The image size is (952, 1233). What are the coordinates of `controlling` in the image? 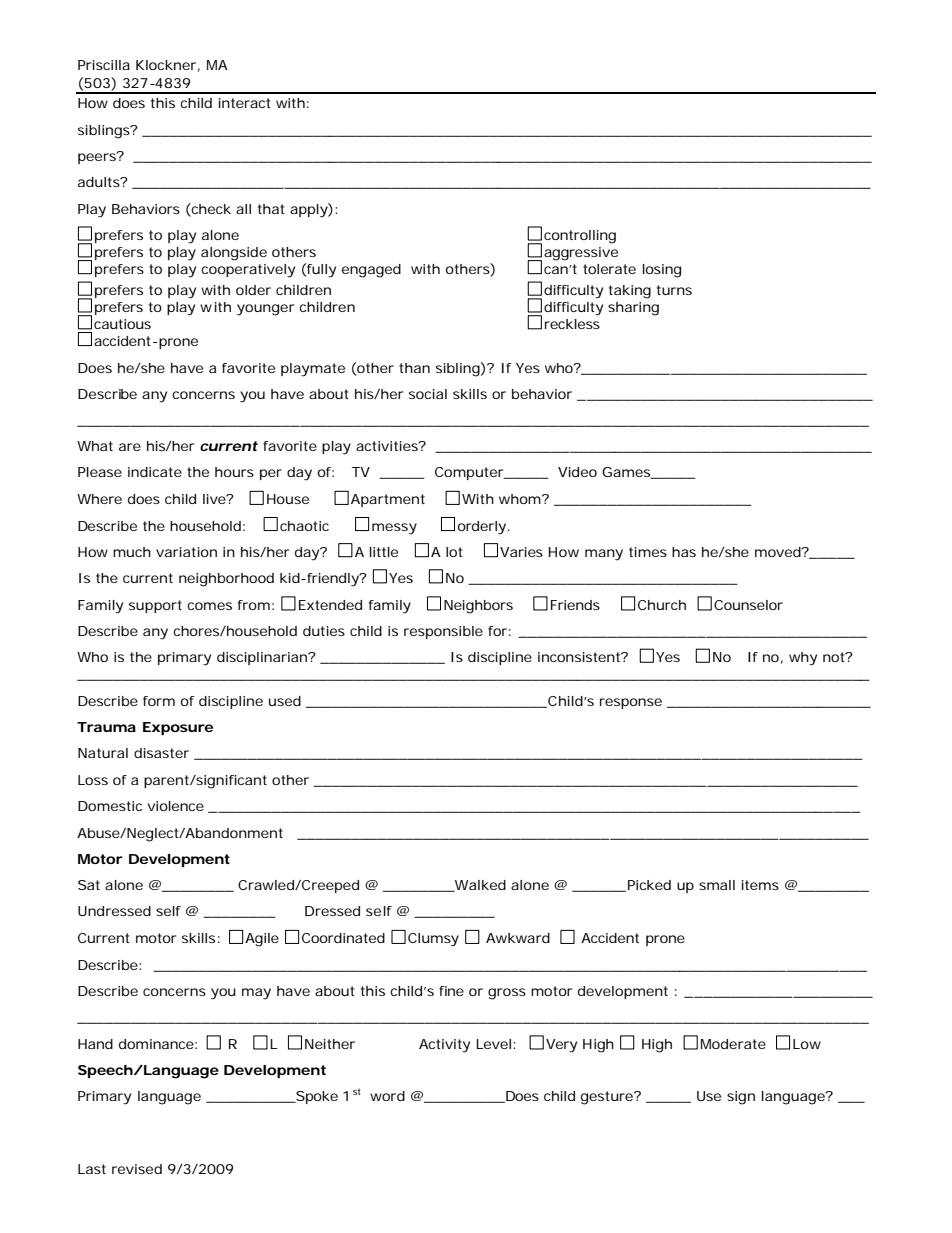 It's located at (580, 237).
